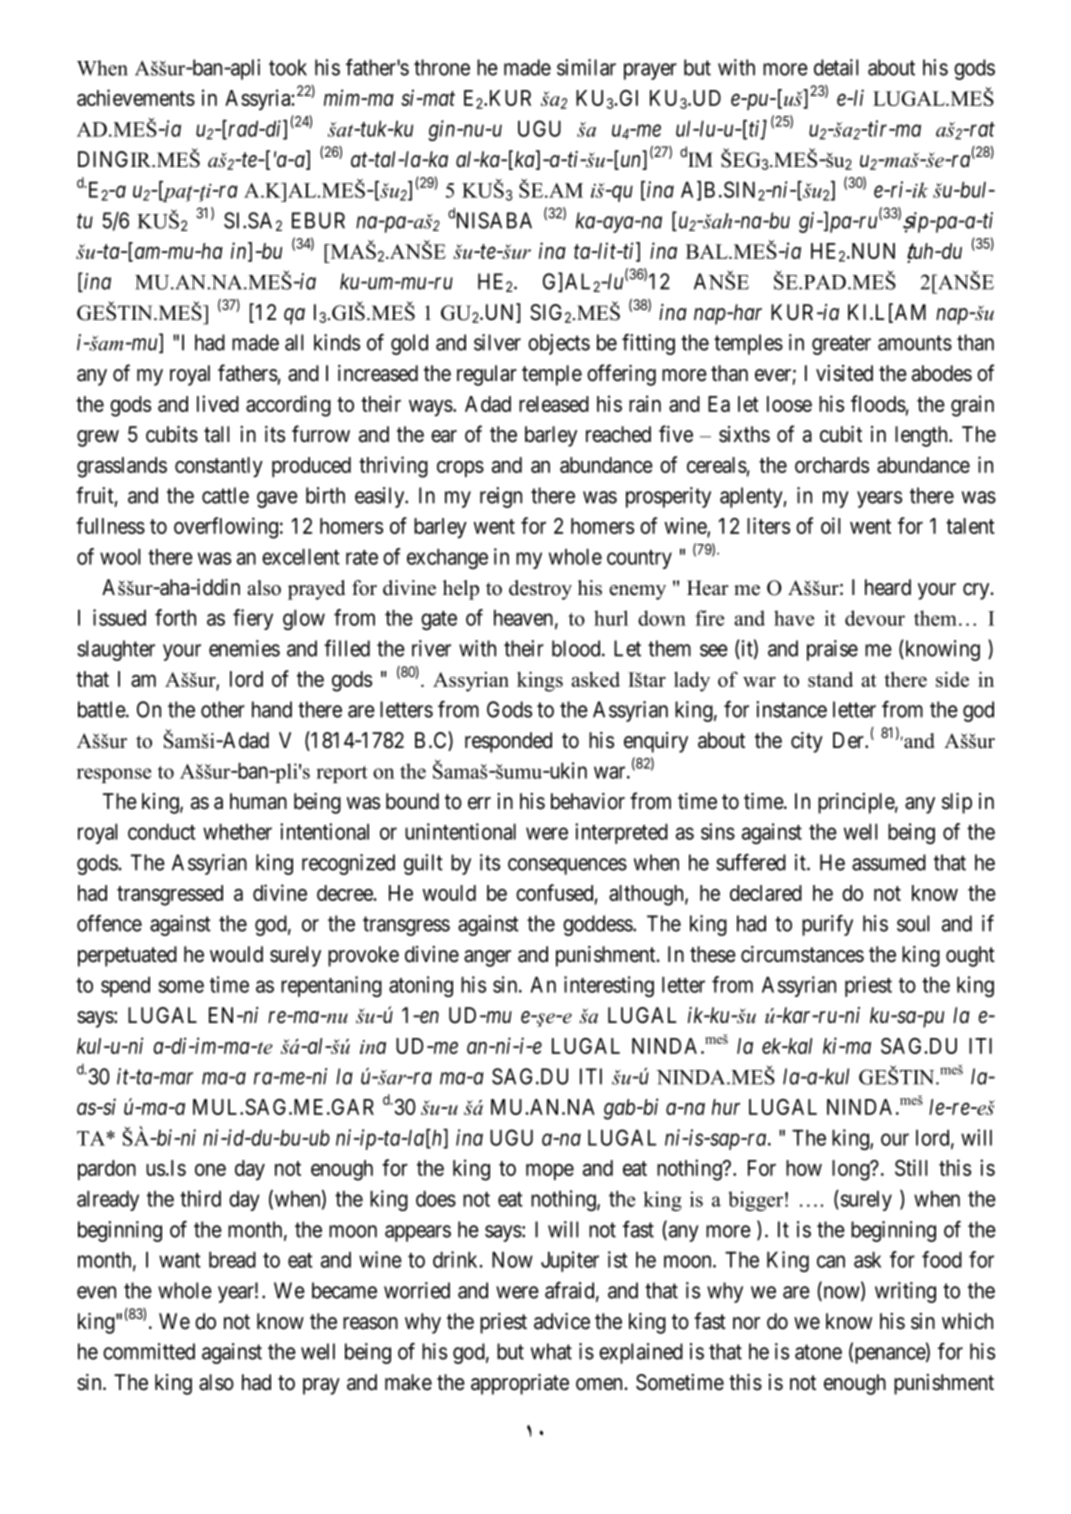 The width and height of the screenshot is (1071, 1514). I want to click on purify, so click(827, 925).
